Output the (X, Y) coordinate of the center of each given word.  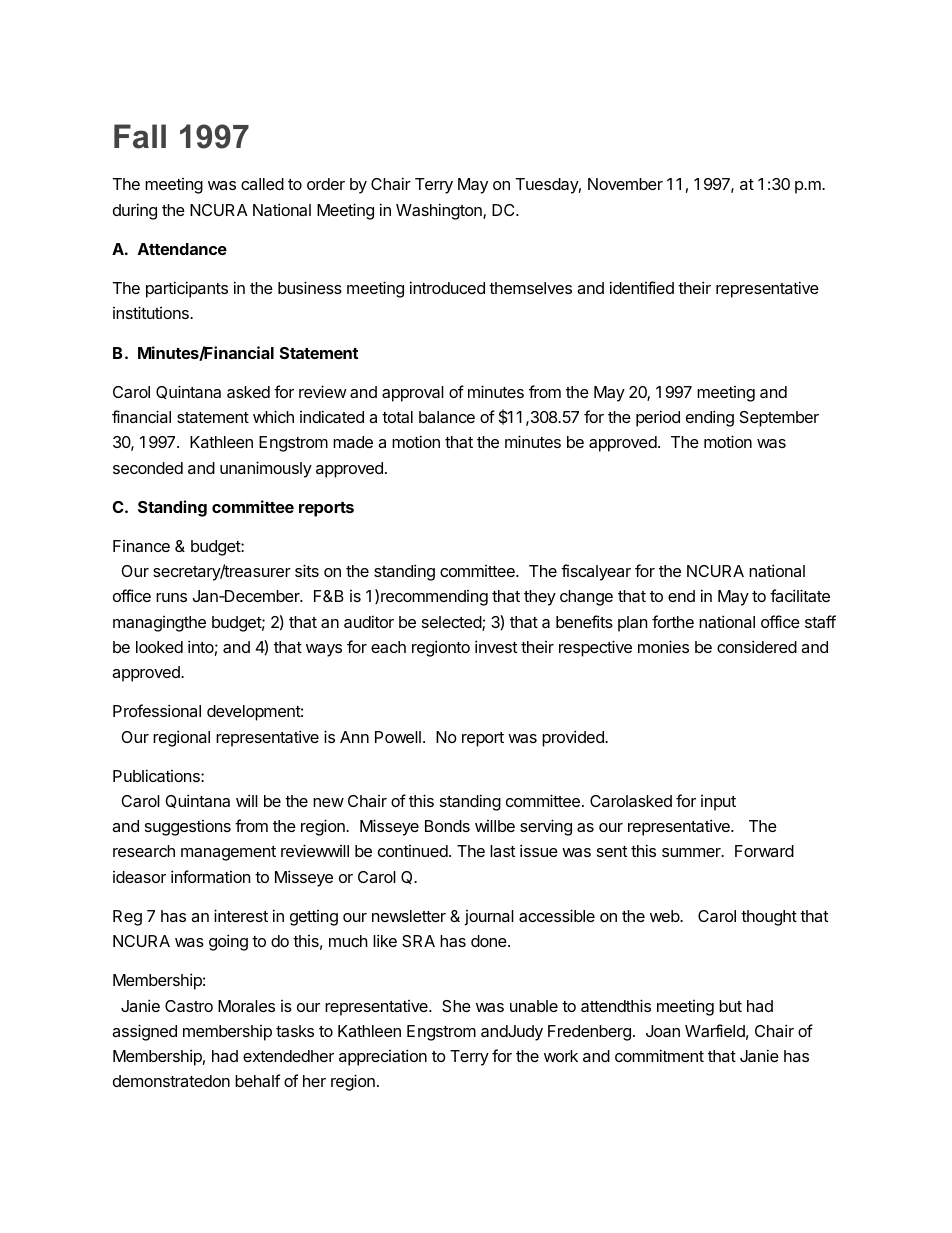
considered (757, 646)
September (779, 419)
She (456, 1006)
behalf (257, 1080)
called (262, 184)
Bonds (447, 826)
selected (452, 623)
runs (171, 597)
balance (447, 417)
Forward (764, 851)
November (625, 184)
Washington (440, 211)
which (273, 416)
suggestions (188, 828)
